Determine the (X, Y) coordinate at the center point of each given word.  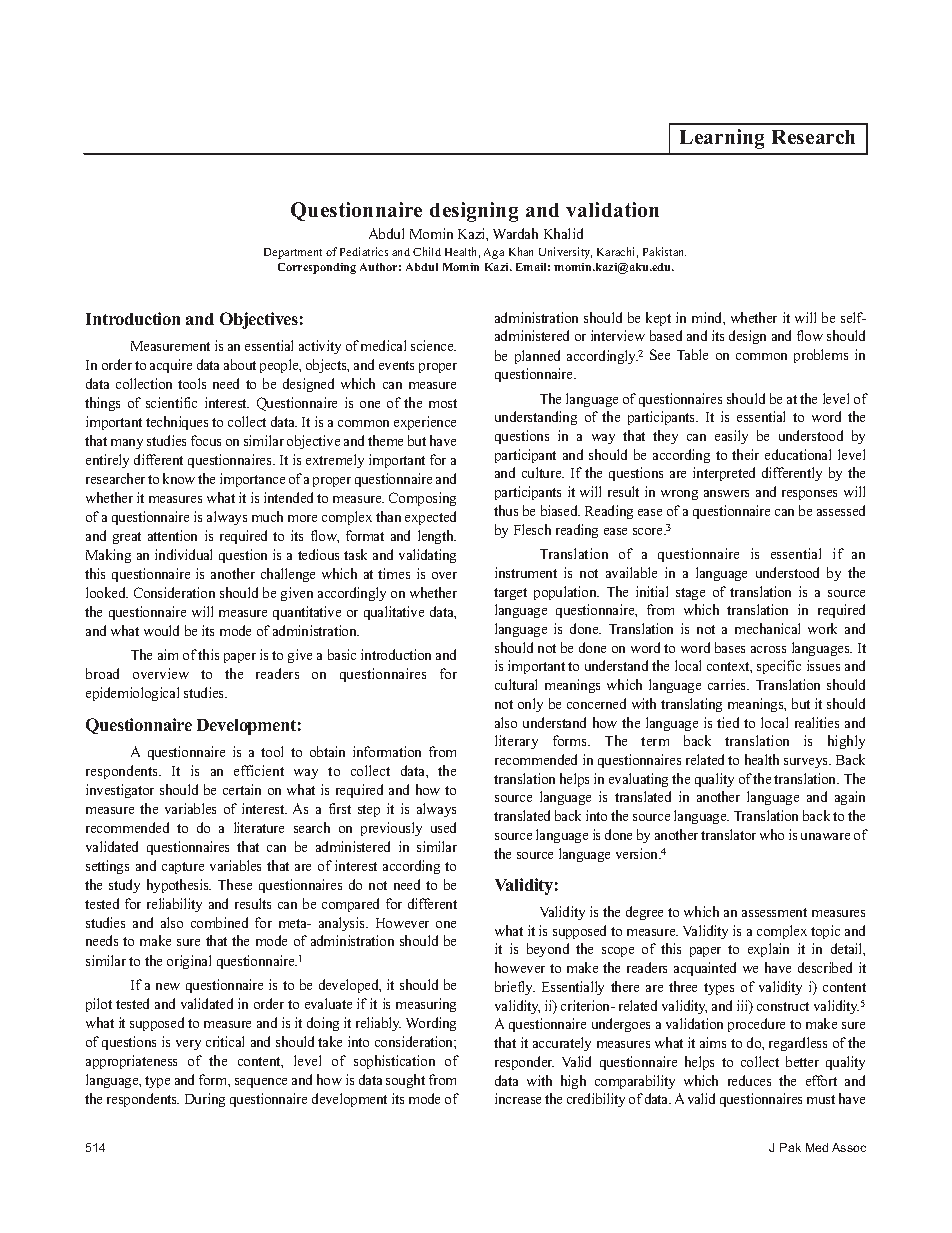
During (205, 1100)
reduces (749, 1080)
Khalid (563, 233)
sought (405, 1081)
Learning (722, 139)
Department (293, 253)
